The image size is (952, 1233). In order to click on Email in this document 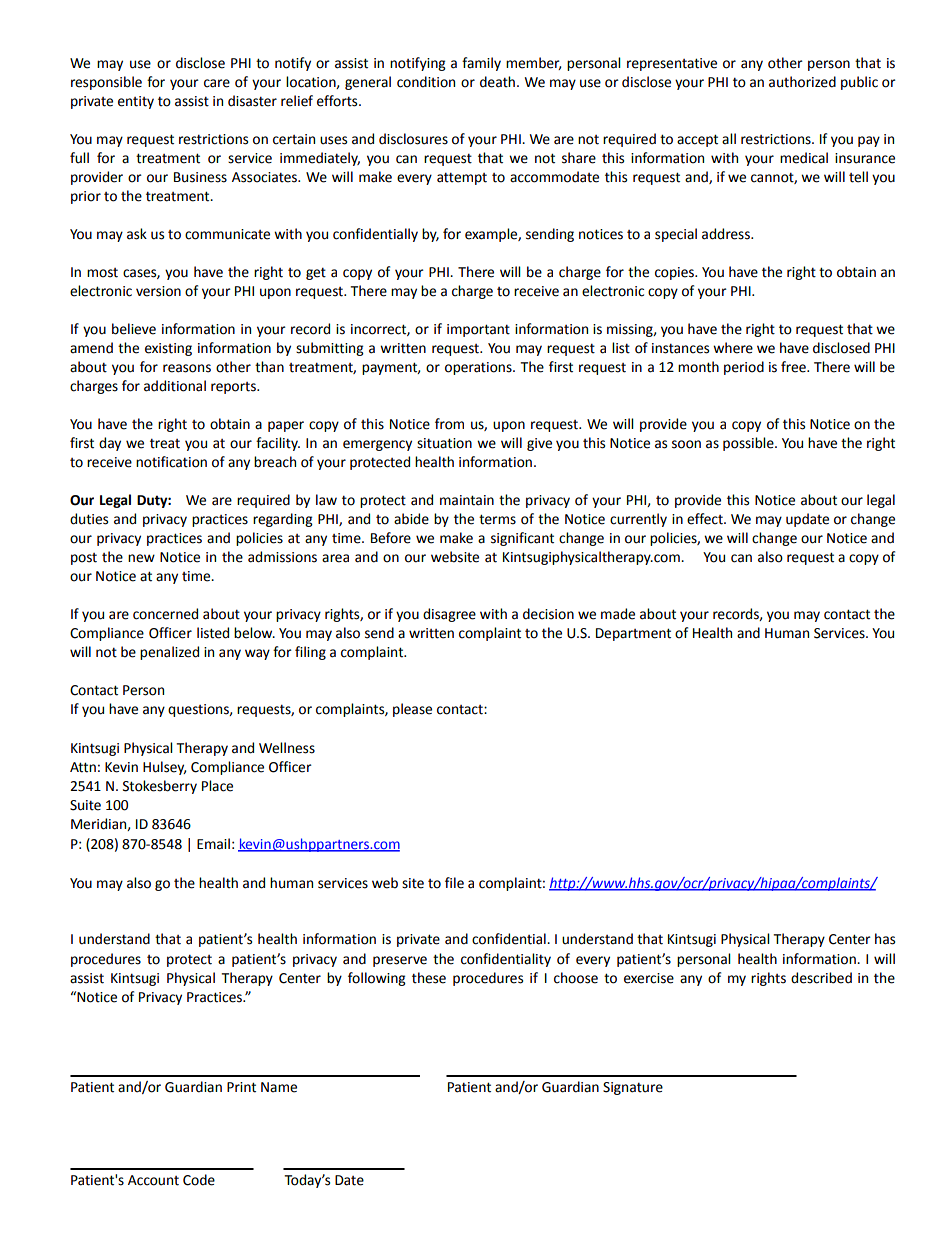, I will do `click(213, 844)`.
